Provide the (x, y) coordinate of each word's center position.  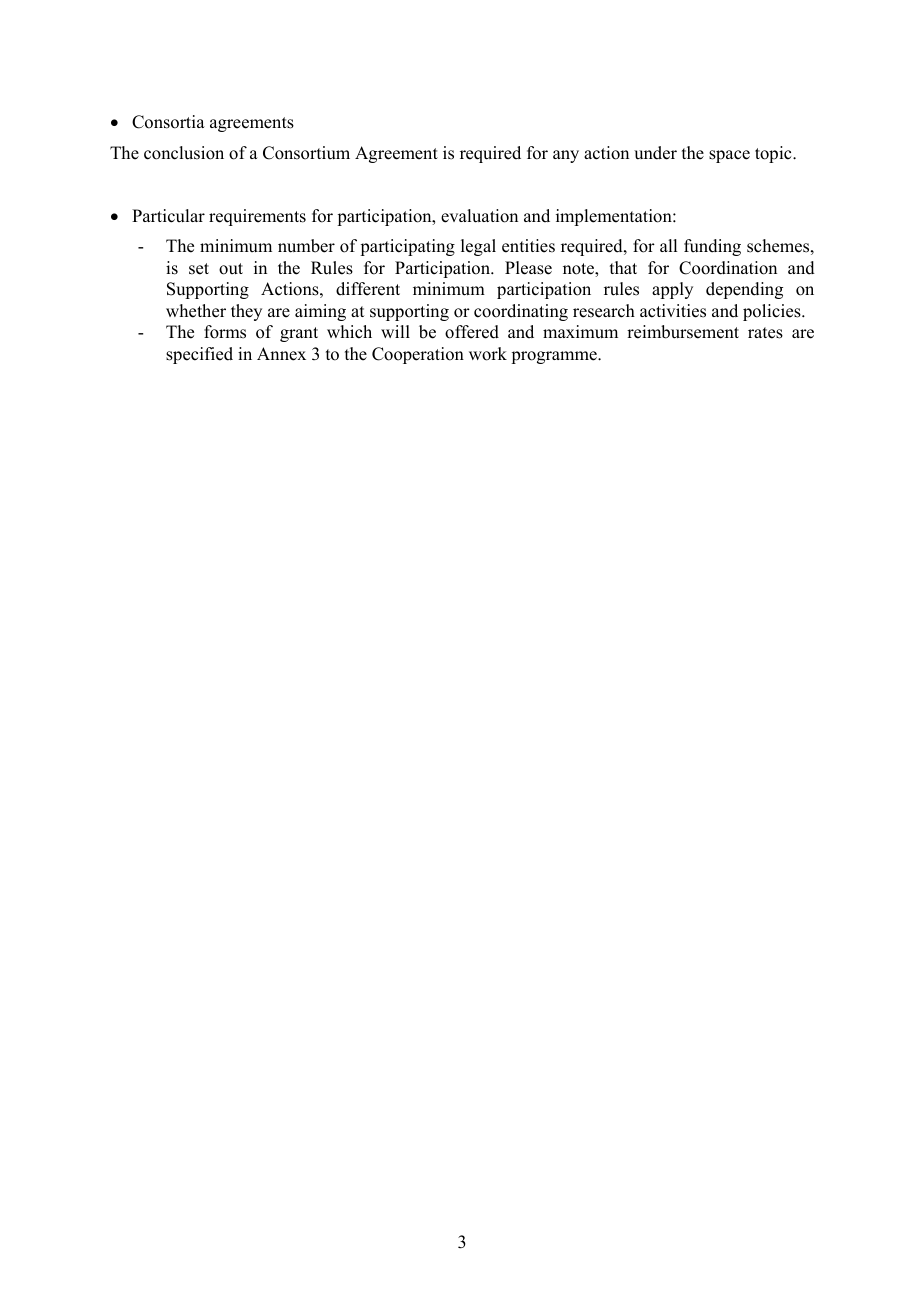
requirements (257, 217)
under (655, 153)
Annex (281, 354)
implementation (615, 217)
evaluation (479, 216)
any (566, 156)
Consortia (168, 122)
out (231, 269)
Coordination (728, 268)
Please (528, 268)
